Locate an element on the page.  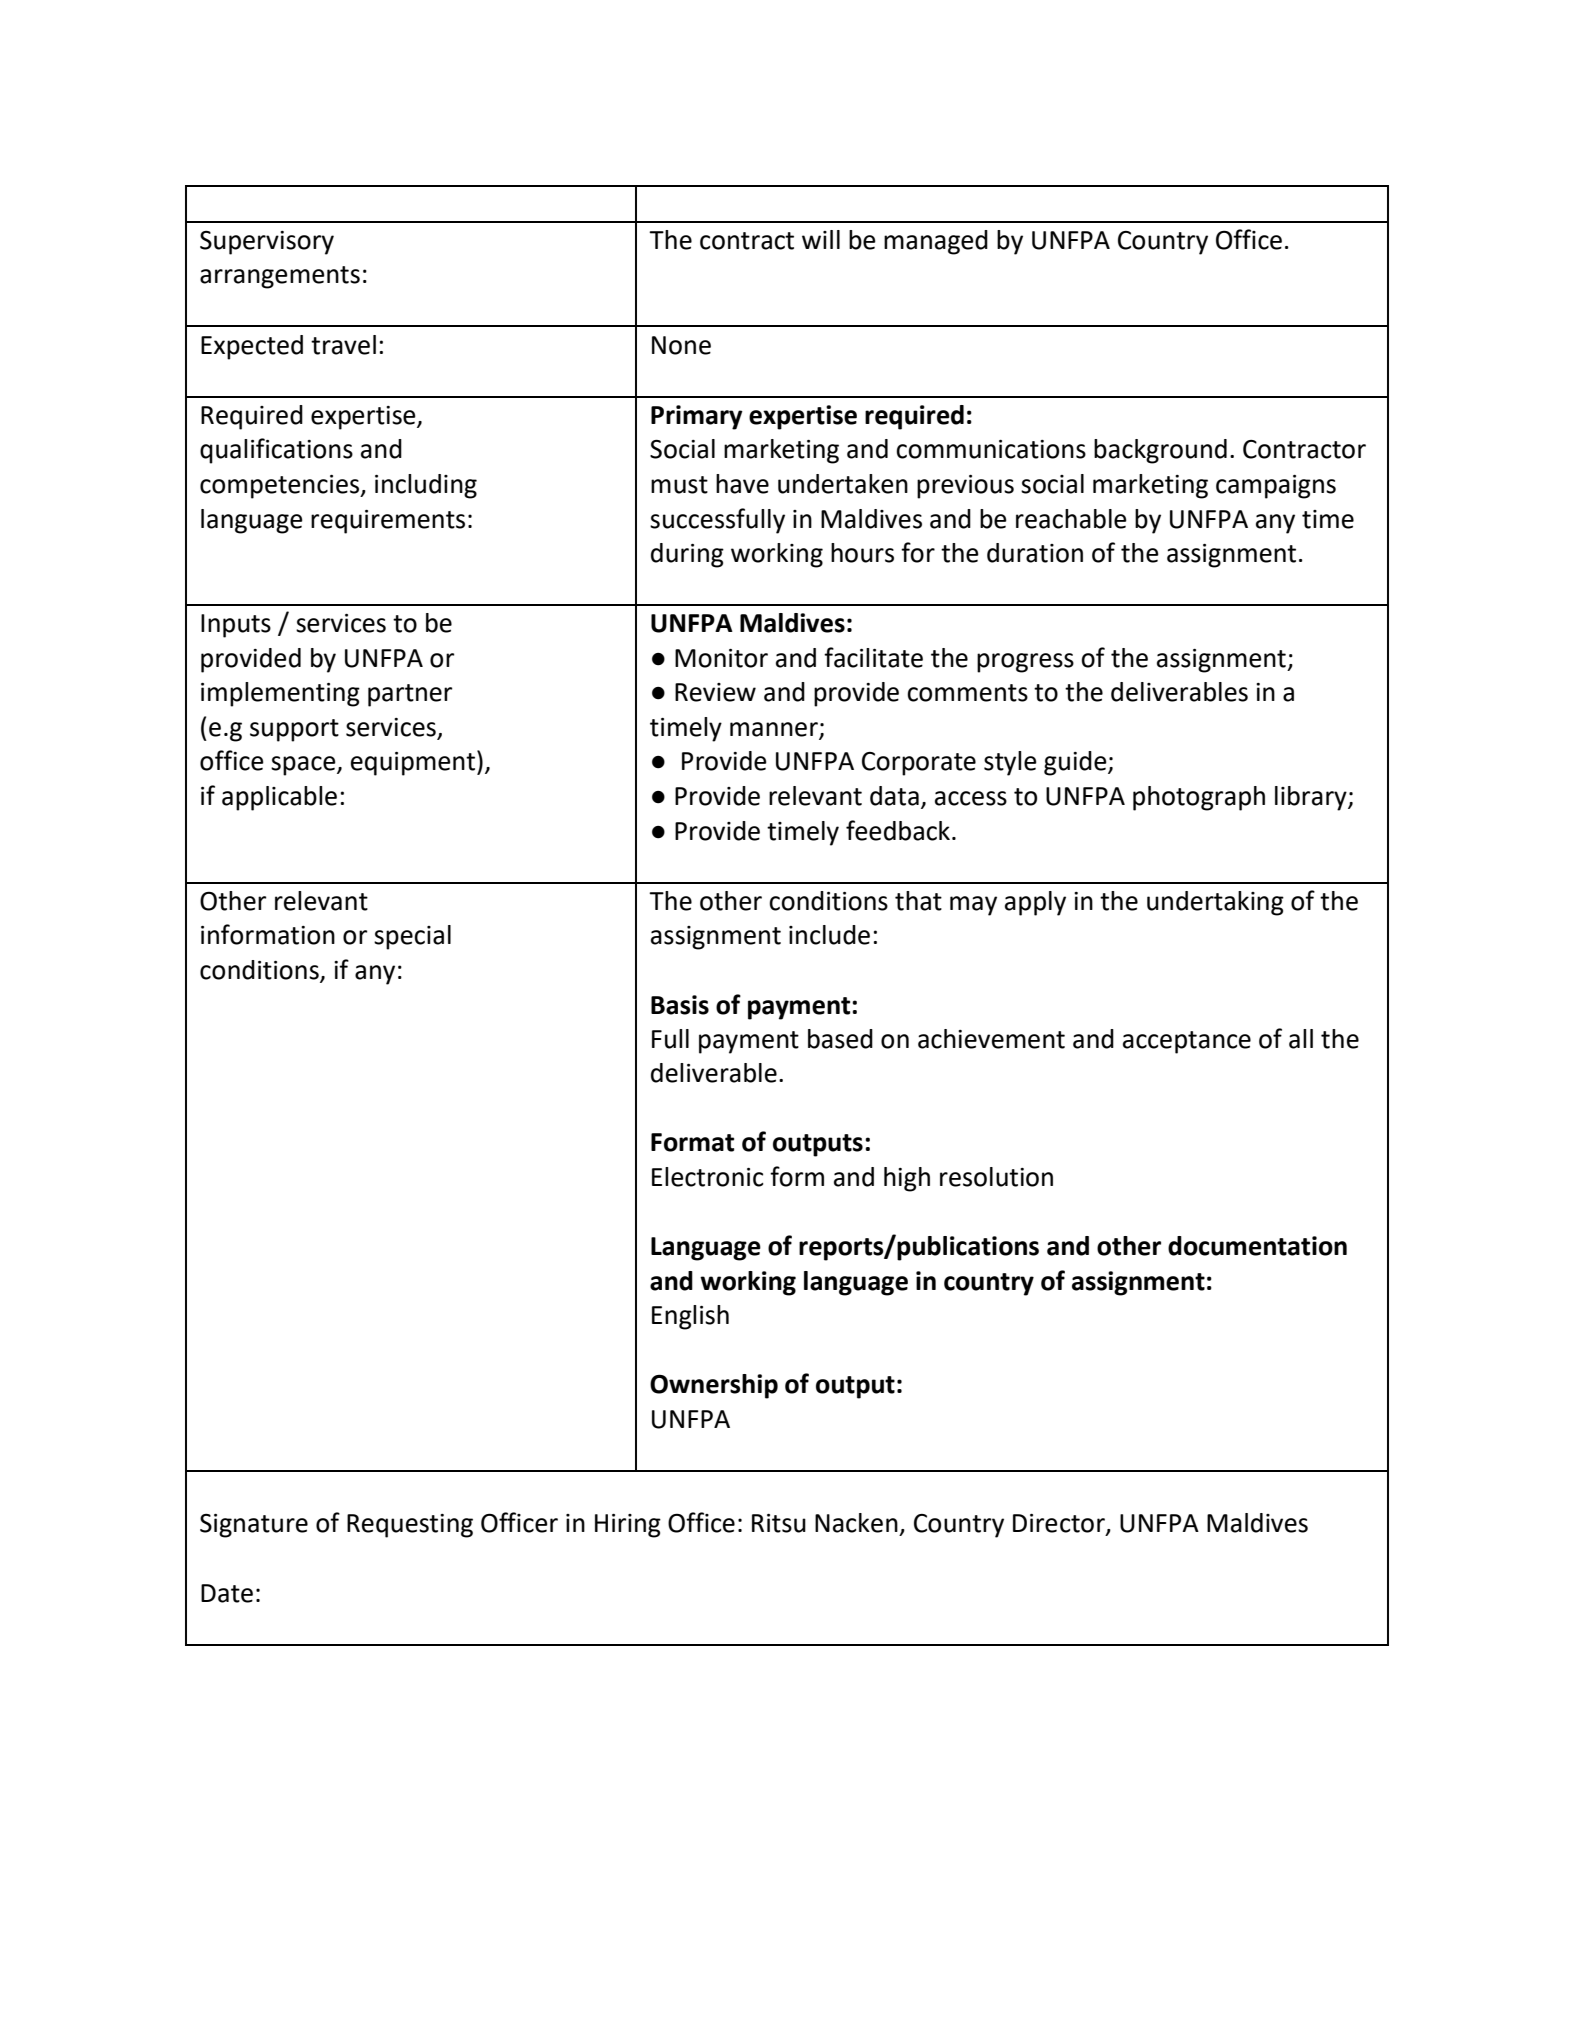
requirements is located at coordinates (388, 522).
